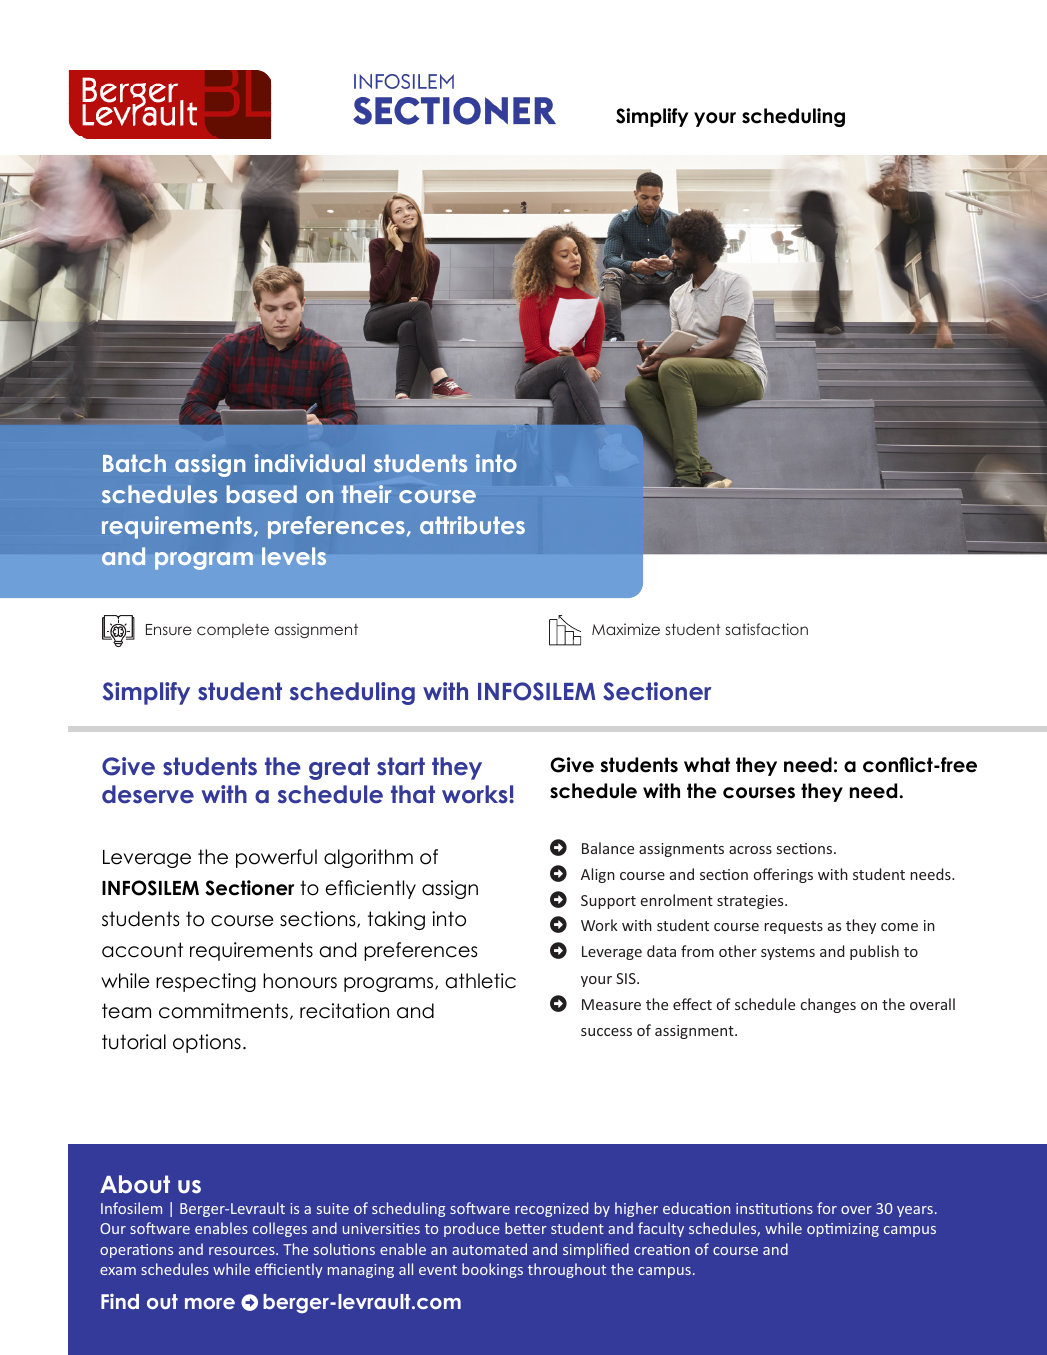  Describe the element at coordinates (843, 1230) in the screenshot. I see `optimizing` at that location.
